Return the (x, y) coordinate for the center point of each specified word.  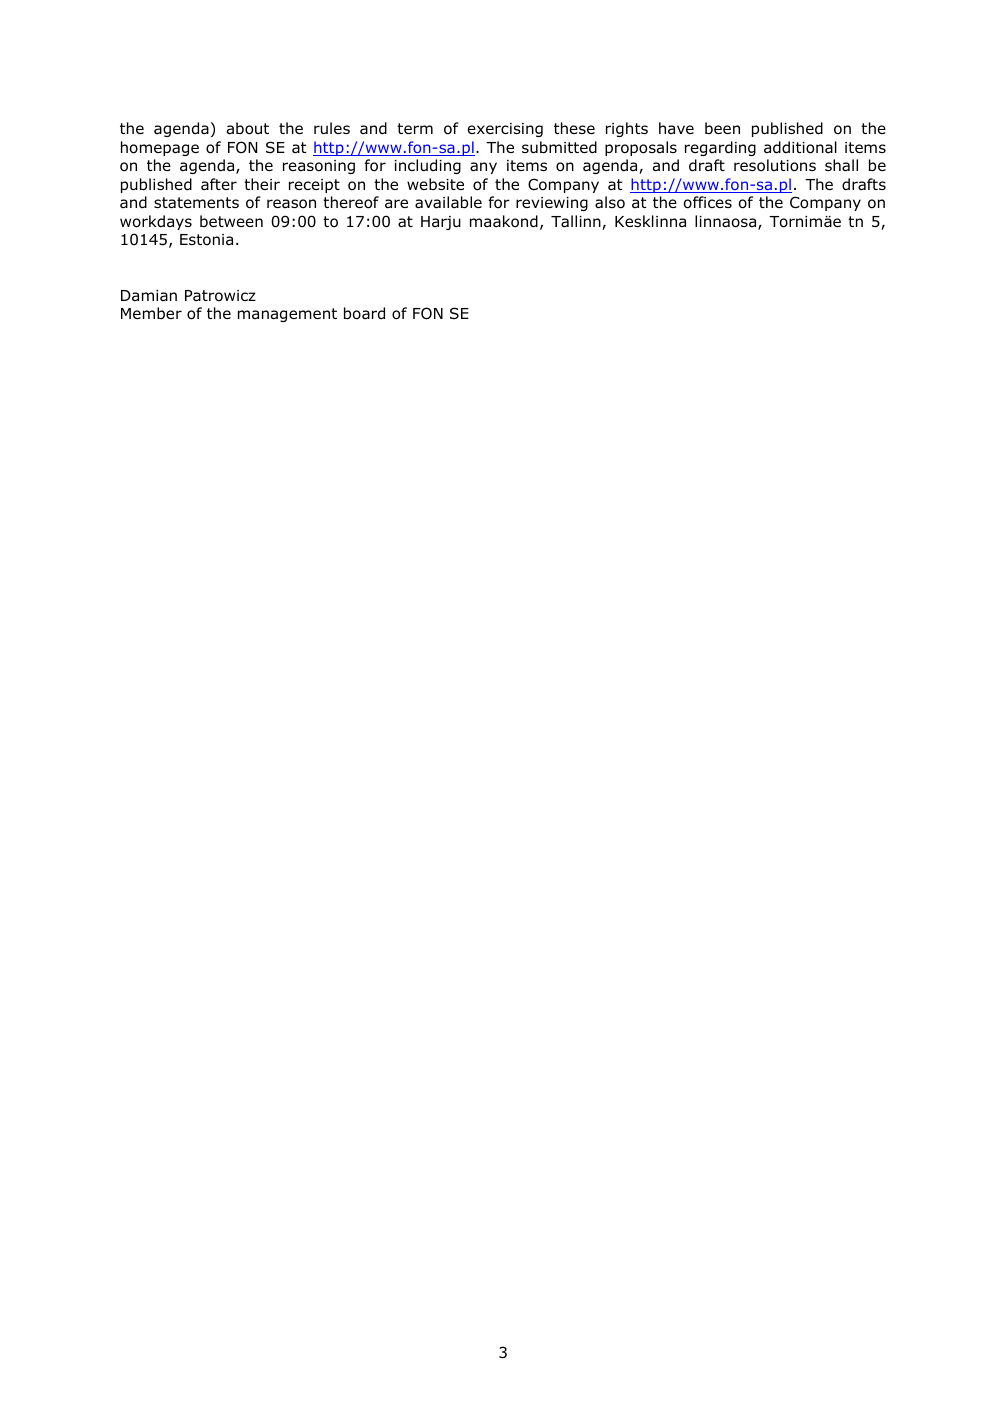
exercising (505, 130)
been (722, 128)
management (287, 315)
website (435, 184)
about (248, 128)
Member (151, 313)
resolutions (775, 165)
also (610, 202)
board (364, 313)
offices (708, 202)
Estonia (206, 240)
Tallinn (577, 222)
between (231, 221)
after (219, 184)
